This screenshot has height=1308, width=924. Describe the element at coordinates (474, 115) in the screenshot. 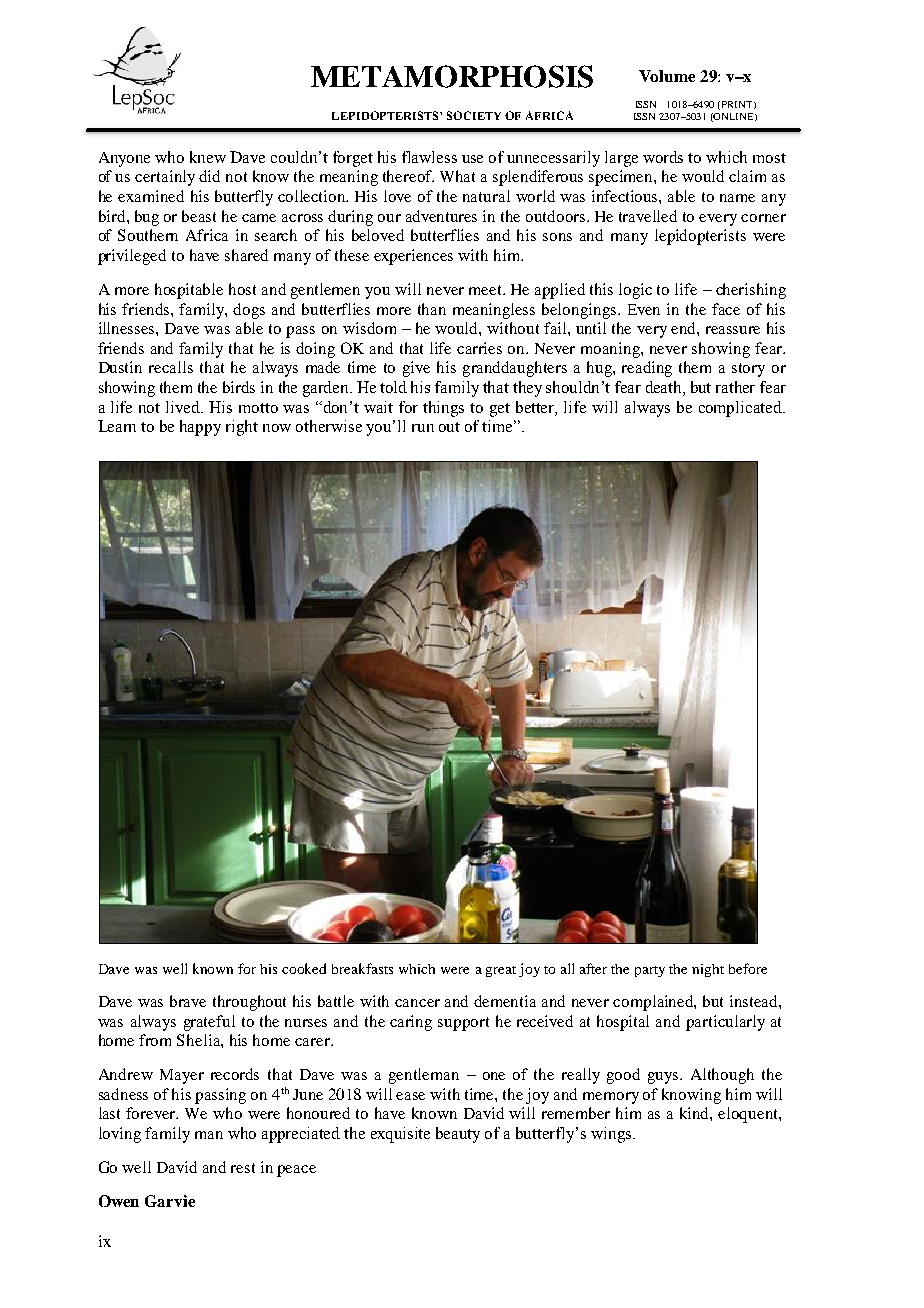

I see `SOCIETY` at that location.
